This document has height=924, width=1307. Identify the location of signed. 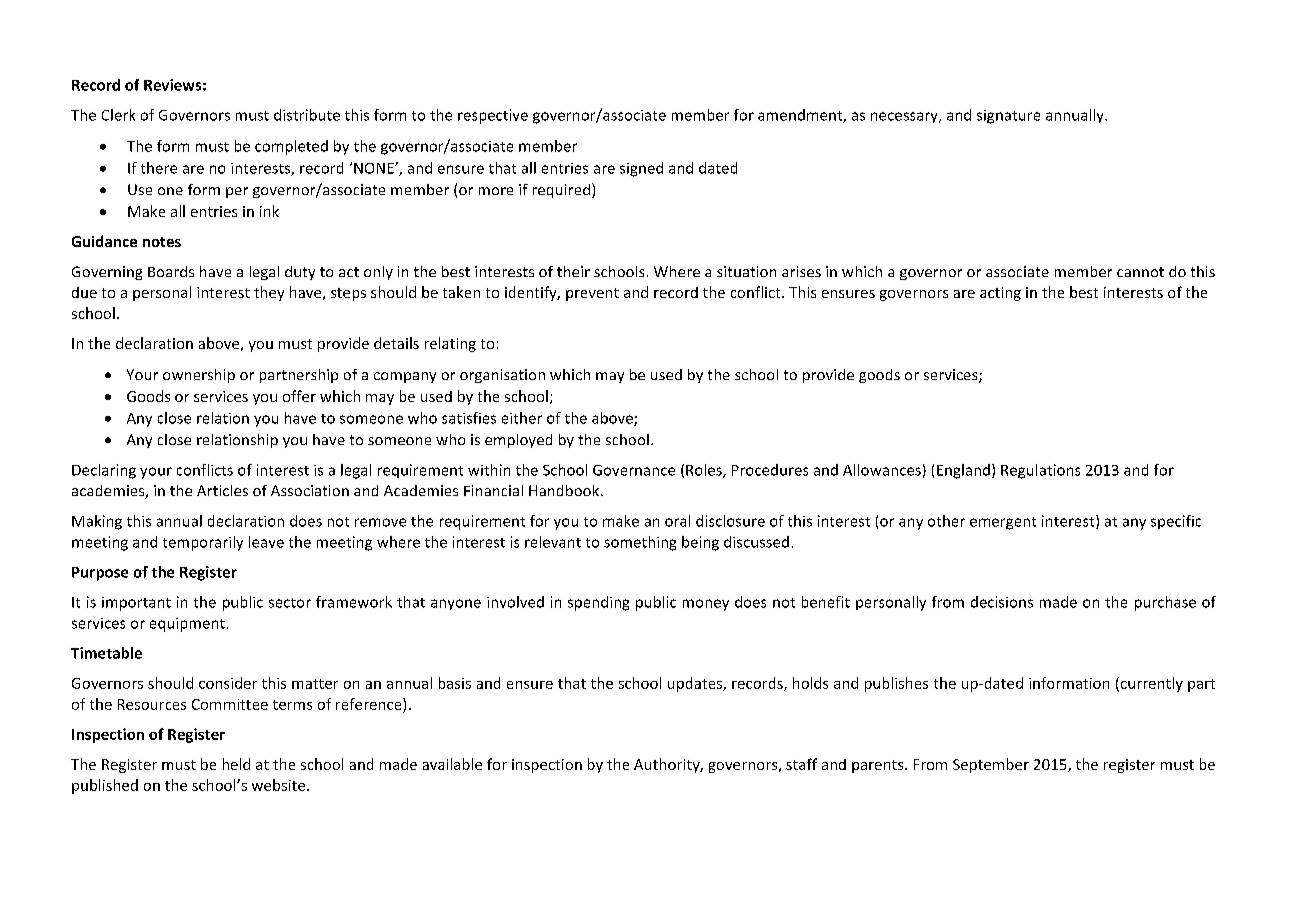
(641, 169).
